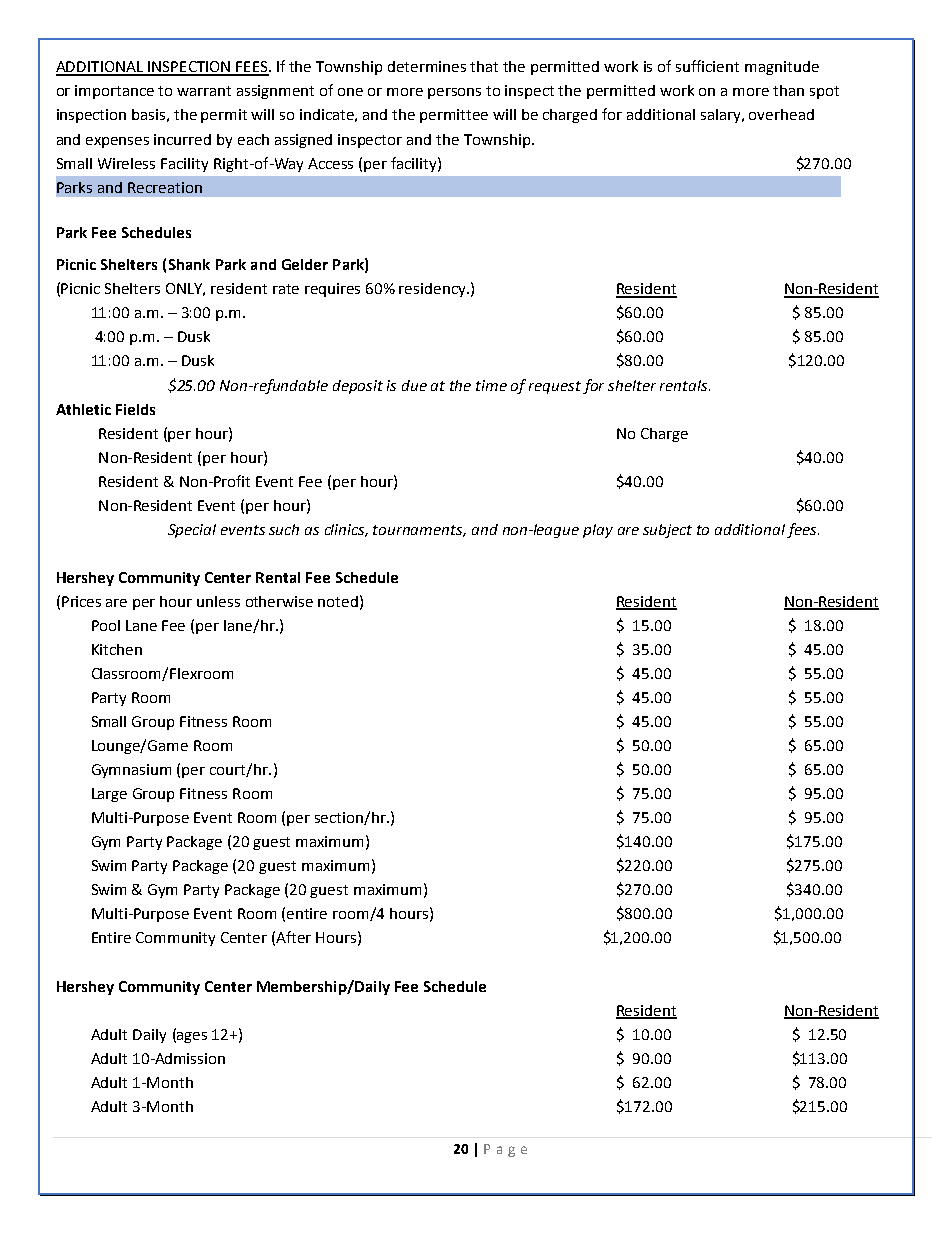 The image size is (952, 1233). I want to click on subject, so click(667, 531).
